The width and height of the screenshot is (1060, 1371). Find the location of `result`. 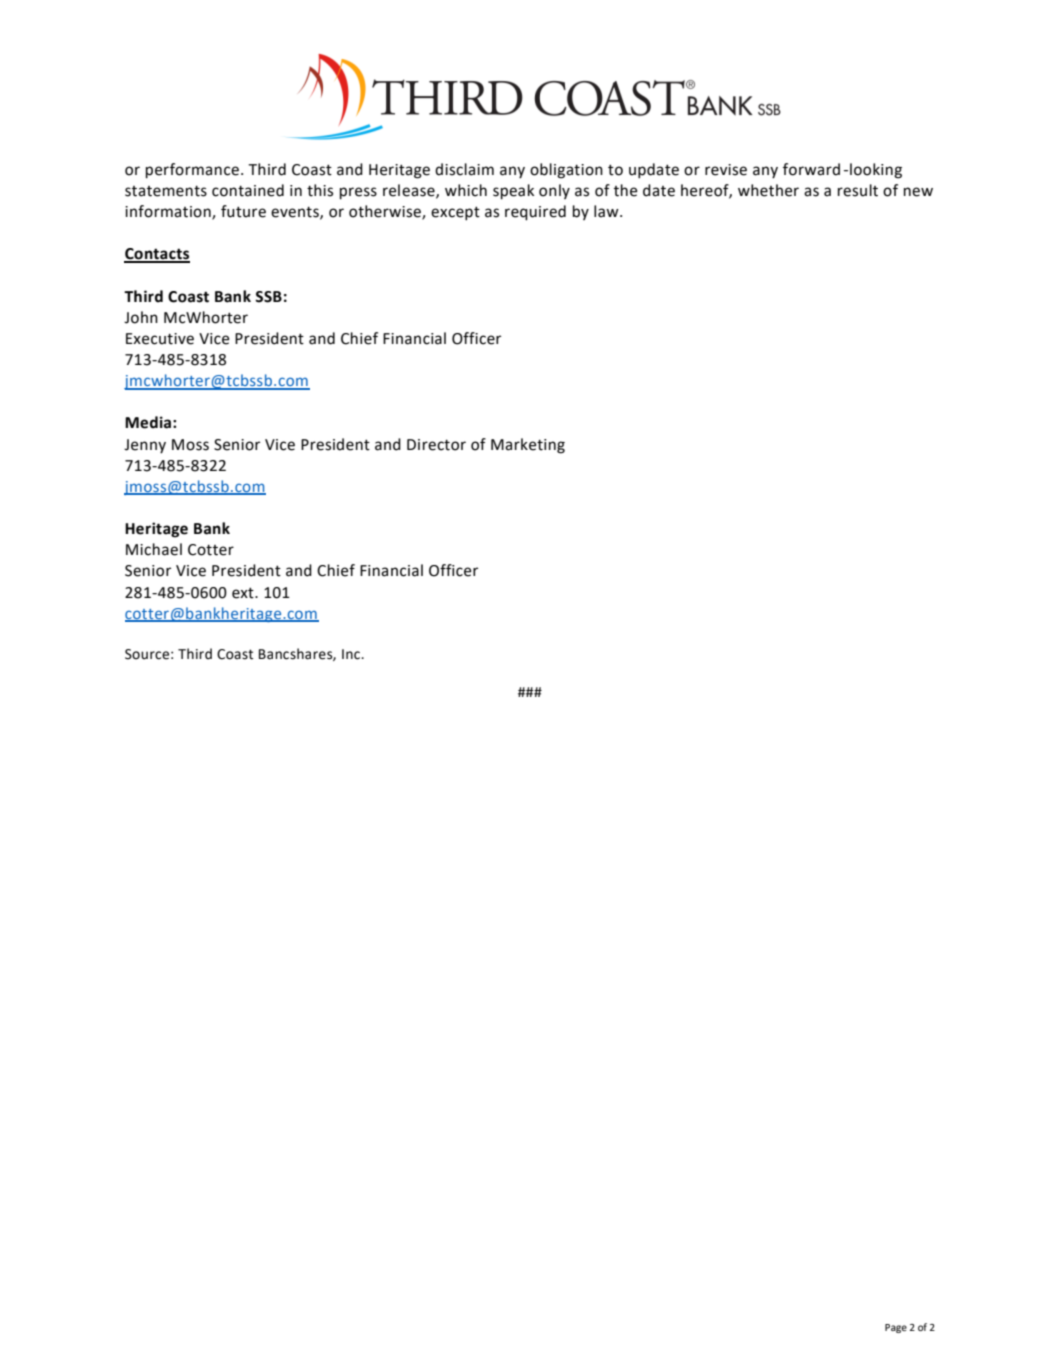

result is located at coordinates (858, 190).
